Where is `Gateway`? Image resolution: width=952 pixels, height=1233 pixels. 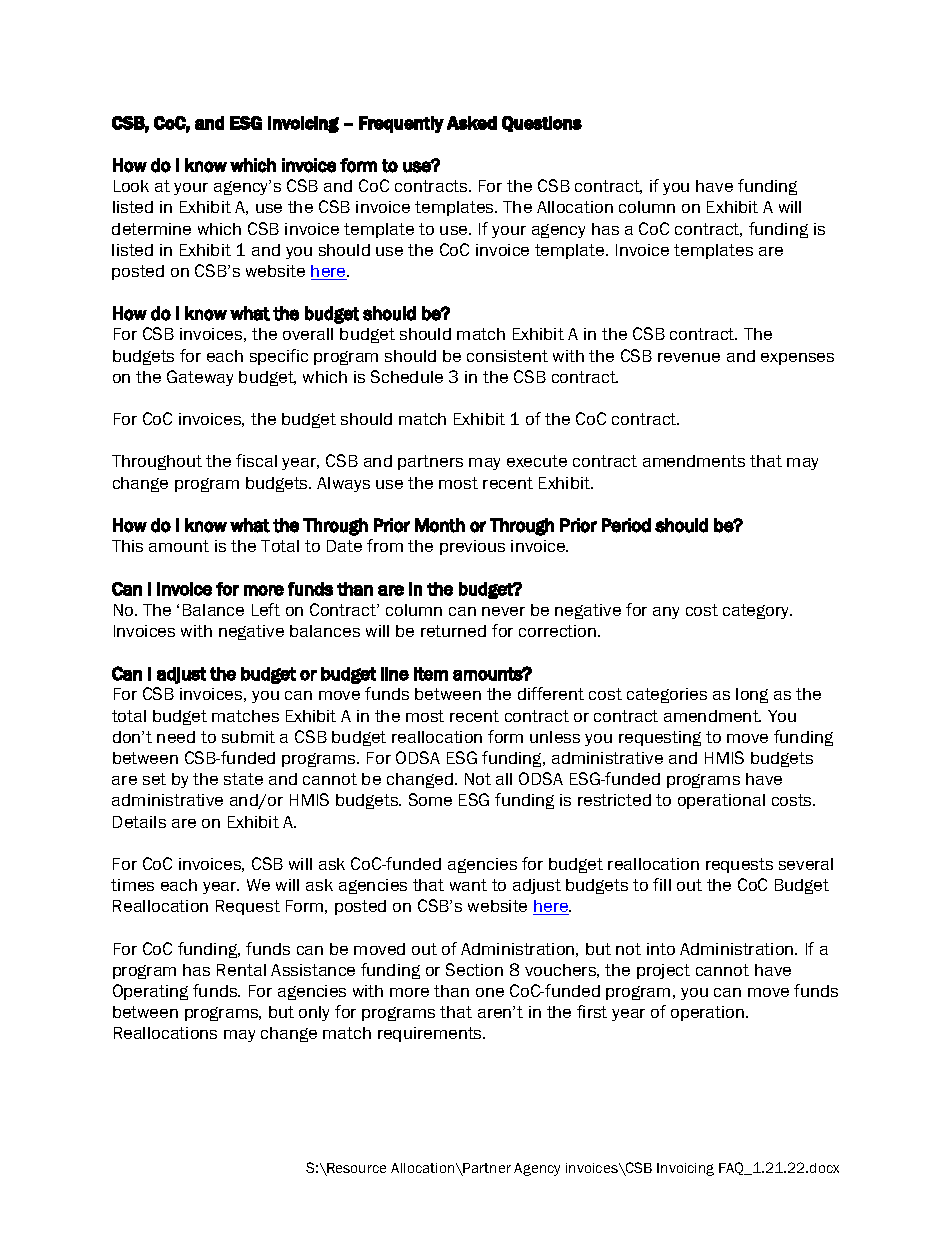
Gateway is located at coordinates (200, 378).
